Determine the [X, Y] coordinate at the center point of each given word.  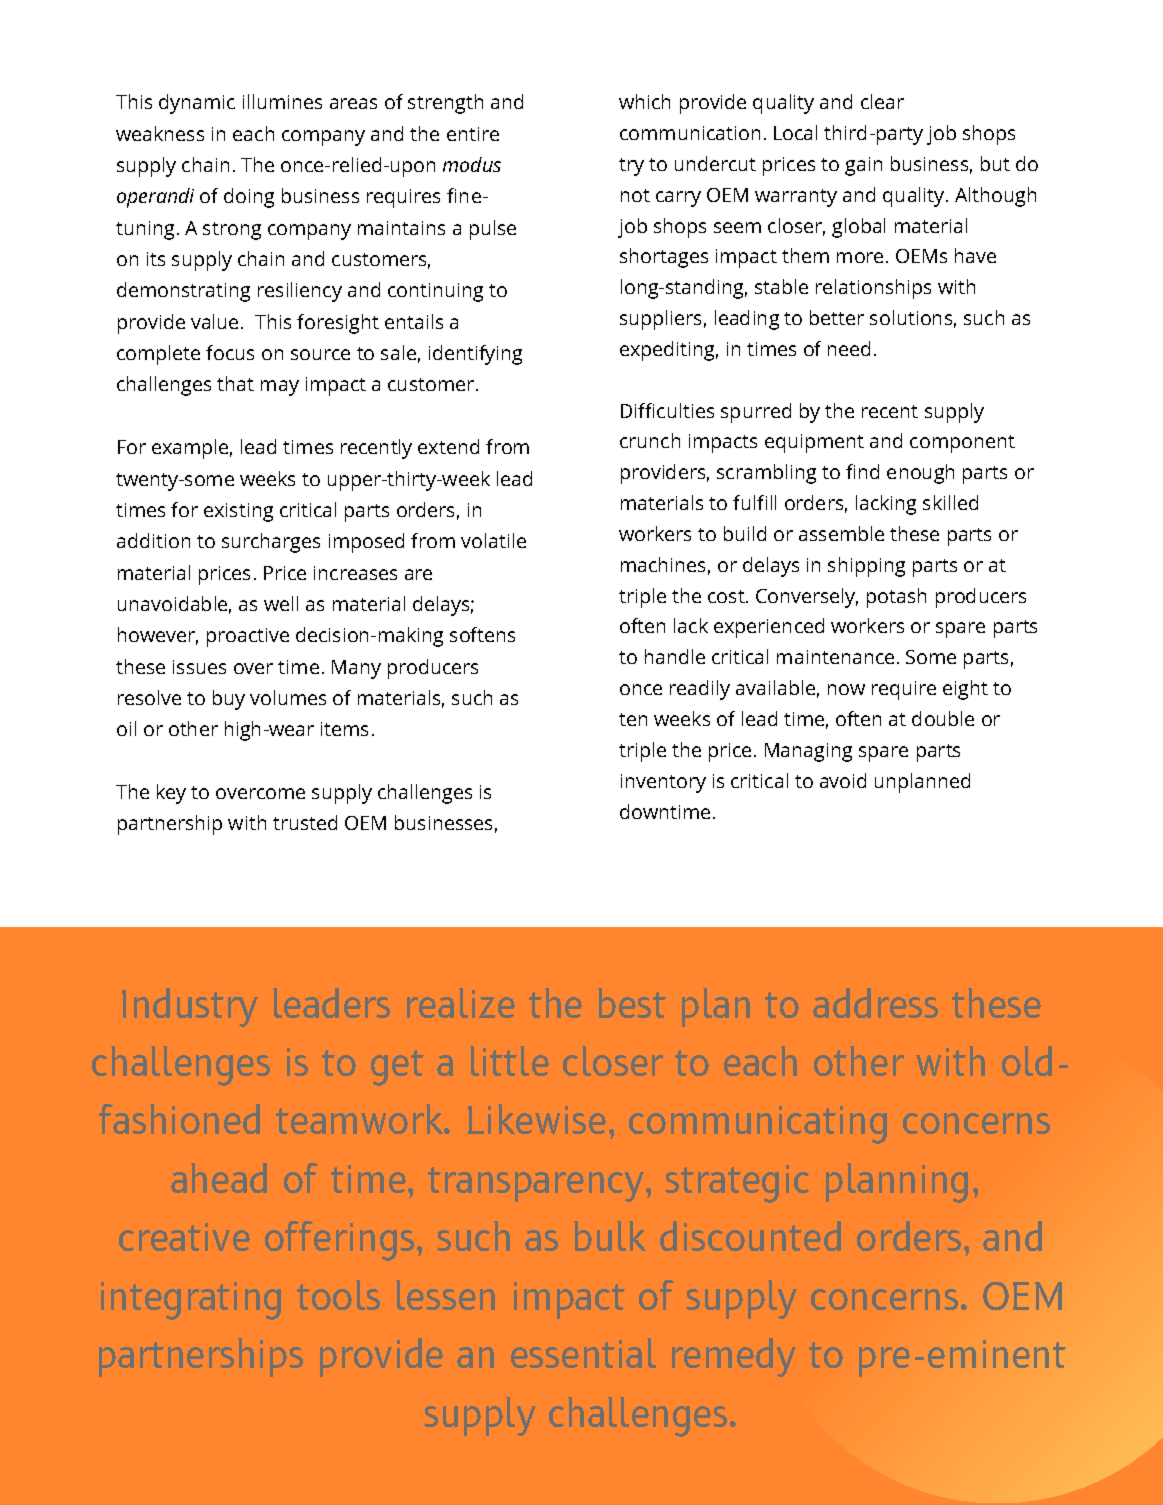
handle [675, 656]
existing [238, 512]
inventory [663, 783]
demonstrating [183, 292]
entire [473, 134]
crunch [650, 440]
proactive [248, 637]
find [862, 471]
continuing [435, 292]
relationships [873, 289]
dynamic [197, 104]
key [171, 794]
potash [896, 598]
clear [882, 101]
